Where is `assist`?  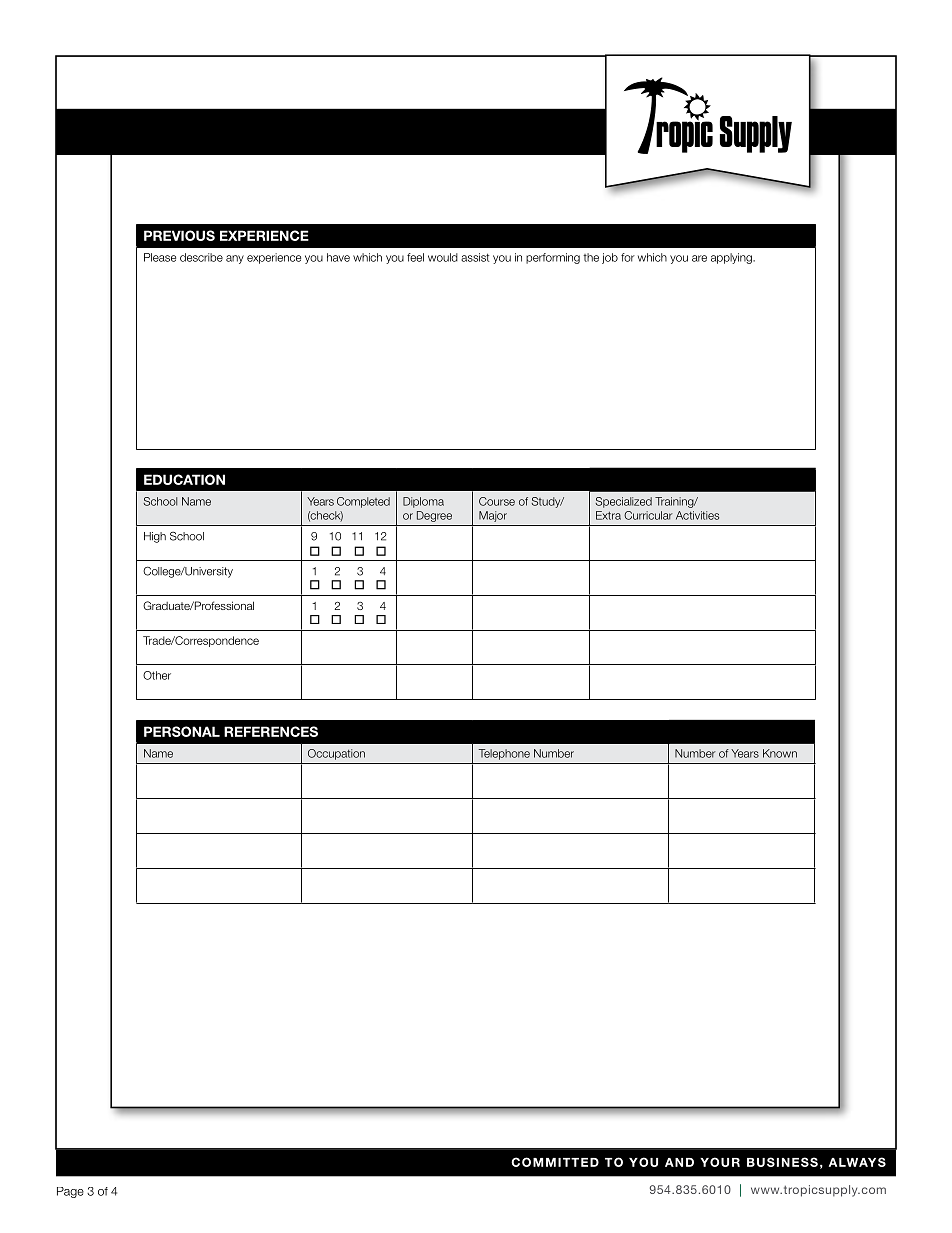 assist is located at coordinates (475, 257).
